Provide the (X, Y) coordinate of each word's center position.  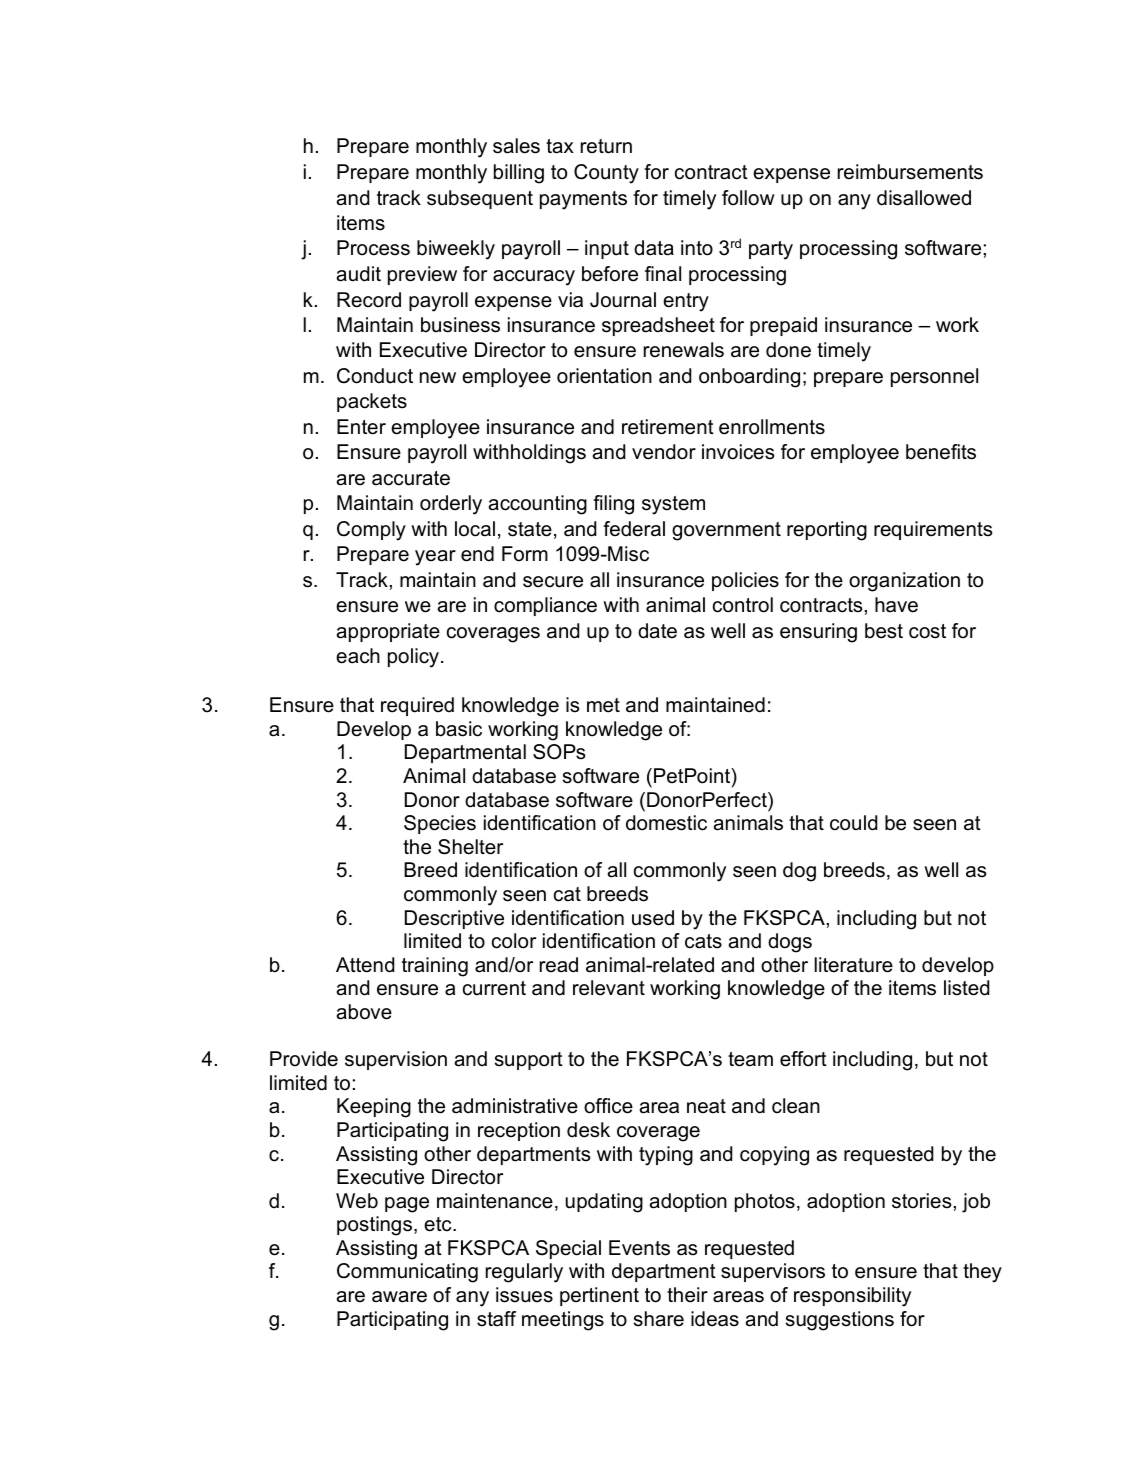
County (606, 174)
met (603, 705)
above (364, 1012)
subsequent (480, 199)
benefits (941, 452)
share (659, 1319)
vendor (664, 452)
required (417, 706)
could (853, 823)
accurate (411, 478)
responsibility (852, 1297)
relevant (609, 988)
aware (399, 1297)
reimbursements (910, 172)
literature (854, 965)
